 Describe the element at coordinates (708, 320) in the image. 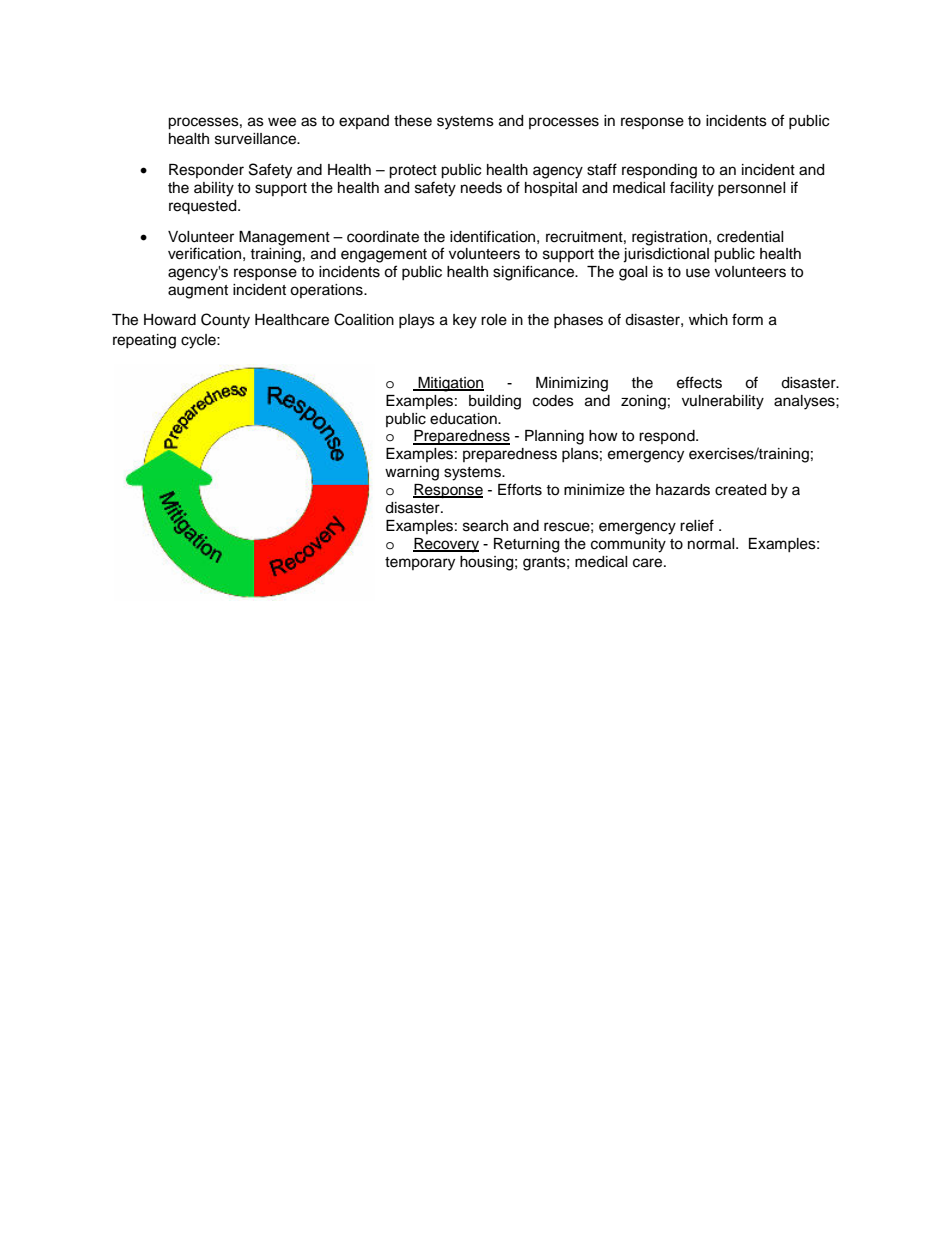

I see `which` at that location.
